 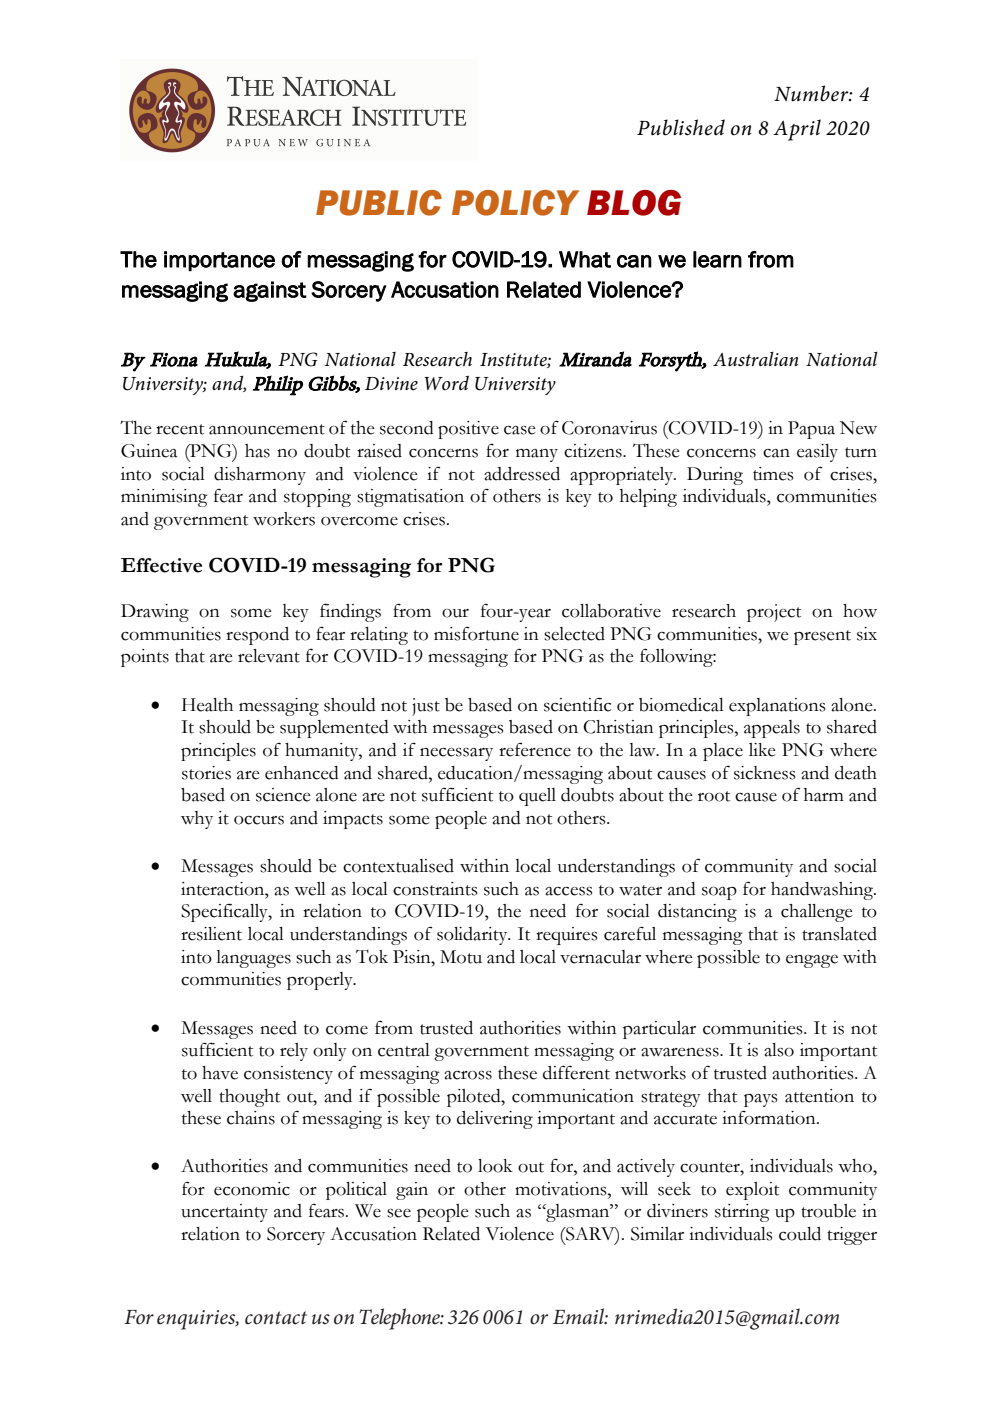 What do you see at coordinates (777, 707) in the screenshot?
I see `explanations` at bounding box center [777, 707].
